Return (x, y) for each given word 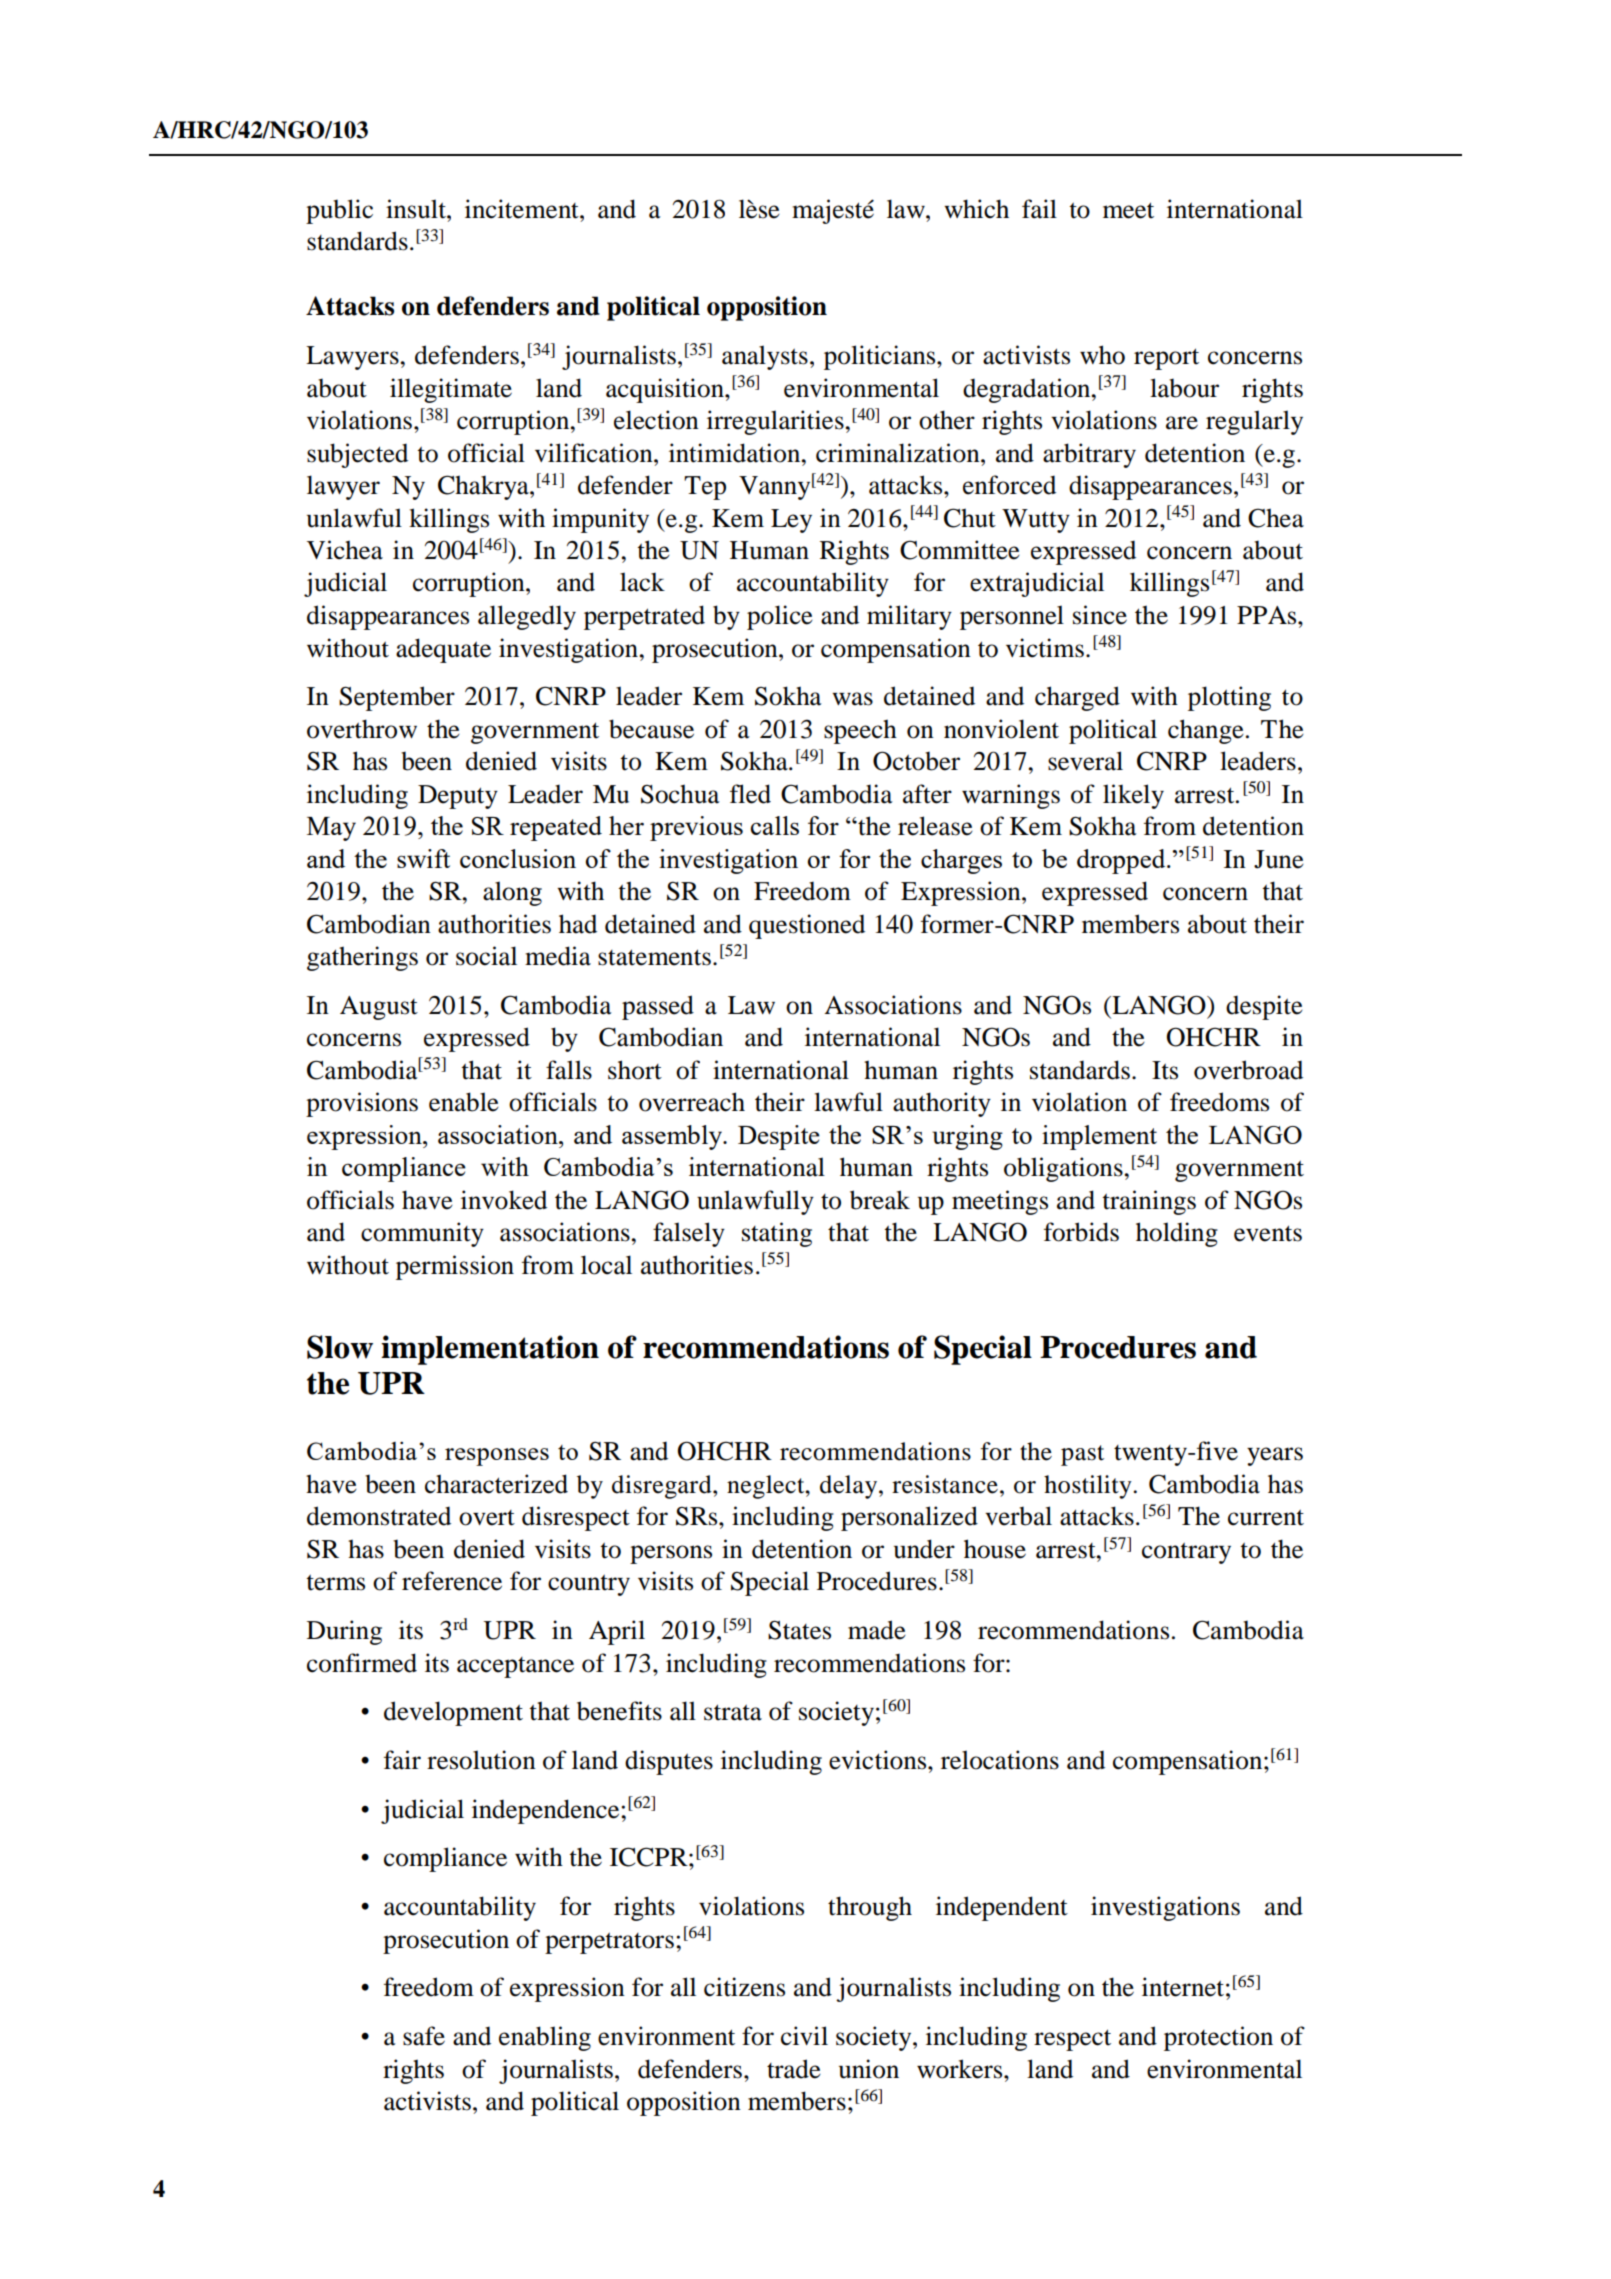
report (1166, 359)
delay (850, 1487)
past (1082, 1455)
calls (775, 825)
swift (423, 858)
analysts (765, 357)
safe (424, 2036)
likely (1133, 796)
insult (417, 209)
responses (497, 1457)
